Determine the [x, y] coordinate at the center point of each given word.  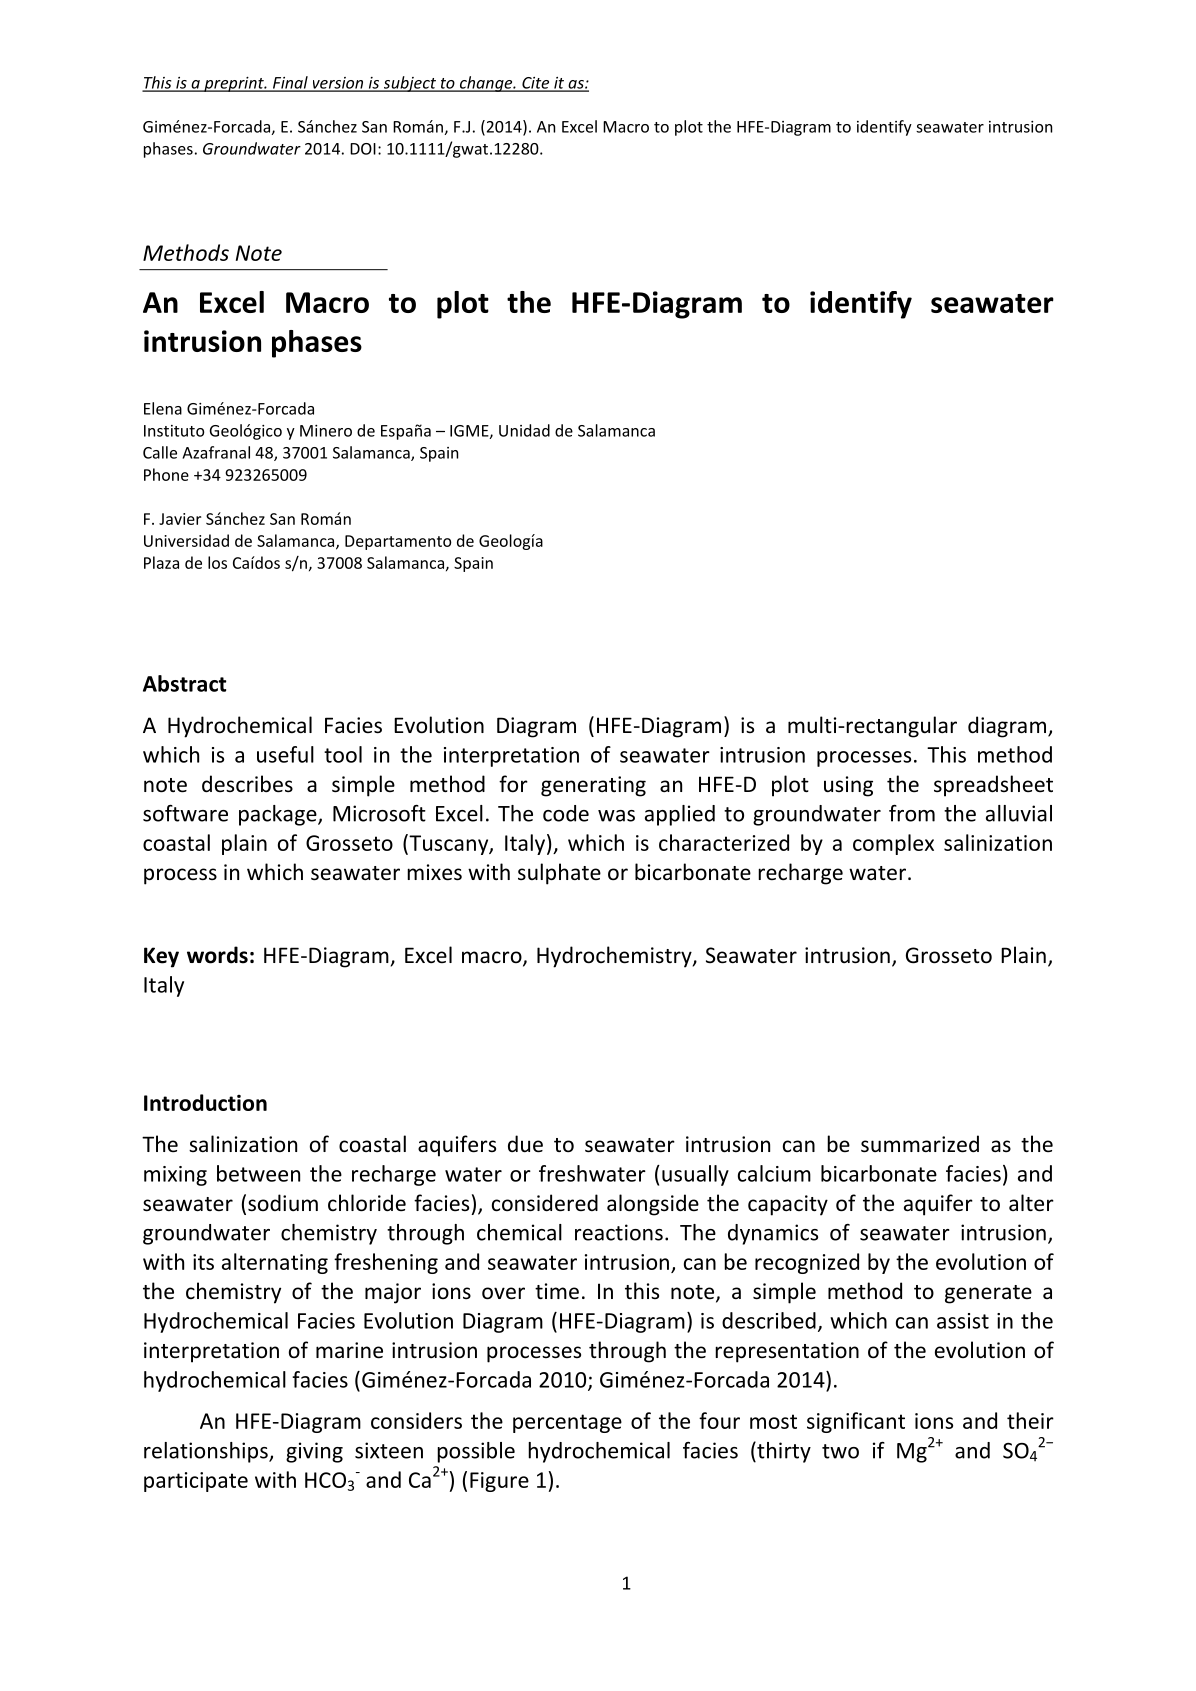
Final [290, 83]
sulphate [559, 874]
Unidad [524, 430]
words [217, 955]
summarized [920, 1144]
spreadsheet [993, 786]
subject [409, 84]
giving [314, 1452]
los [217, 562]
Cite [536, 84]
